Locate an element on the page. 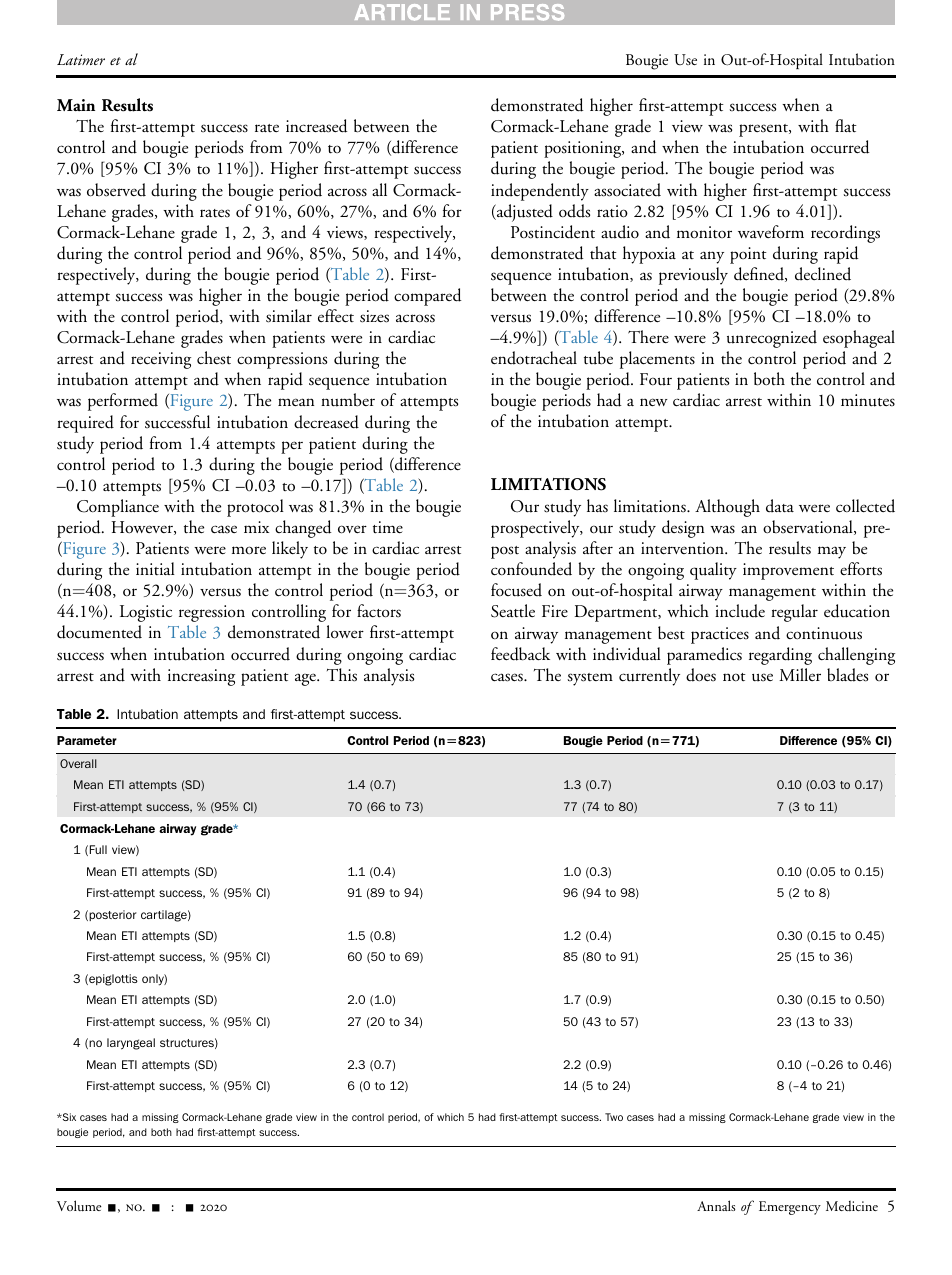 The image size is (952, 1275). Volume is located at coordinates (79, 1206).
